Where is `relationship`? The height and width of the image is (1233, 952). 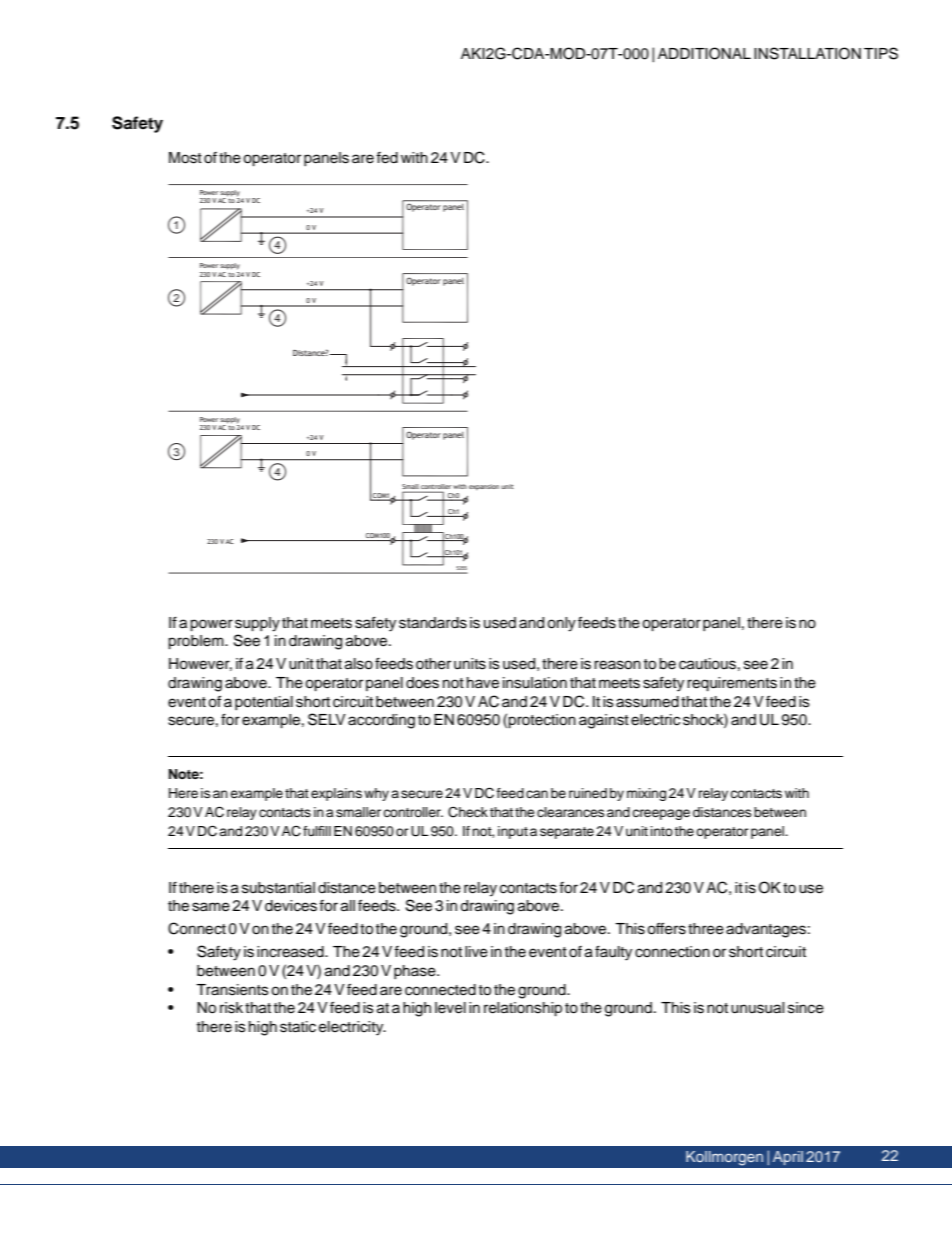
relationship is located at coordinates (523, 1009).
